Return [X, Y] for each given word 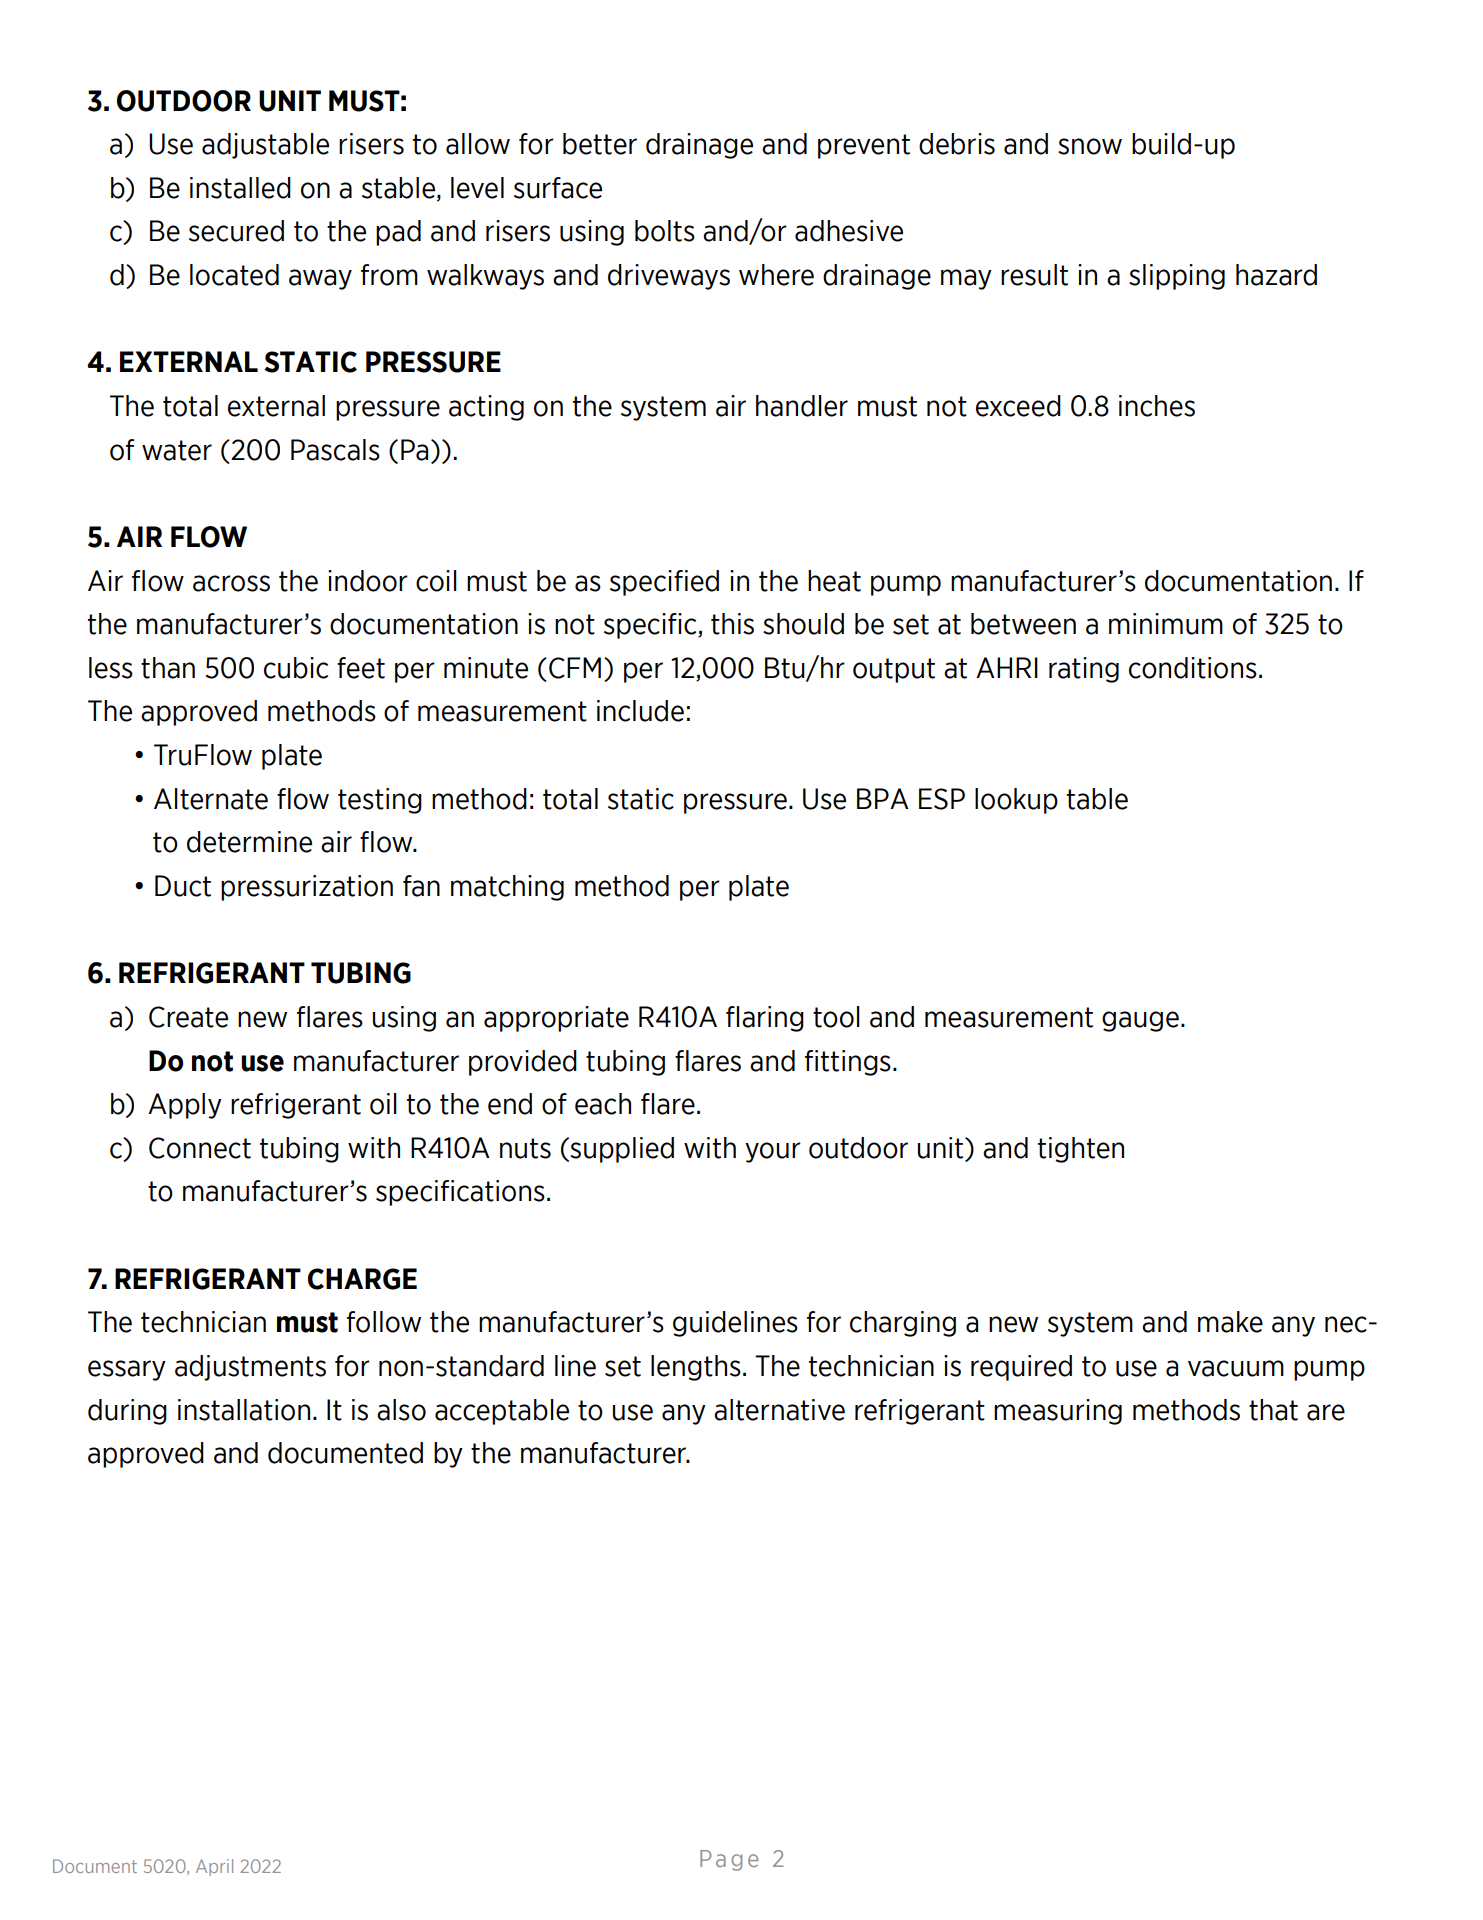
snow [1090, 146]
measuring [1058, 1412]
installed [240, 188]
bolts [665, 231]
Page [729, 1860]
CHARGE [362, 1279]
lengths [696, 1368]
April [214, 1867]
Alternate [211, 799]
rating [1084, 670]
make [1230, 1322]
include [640, 711]
